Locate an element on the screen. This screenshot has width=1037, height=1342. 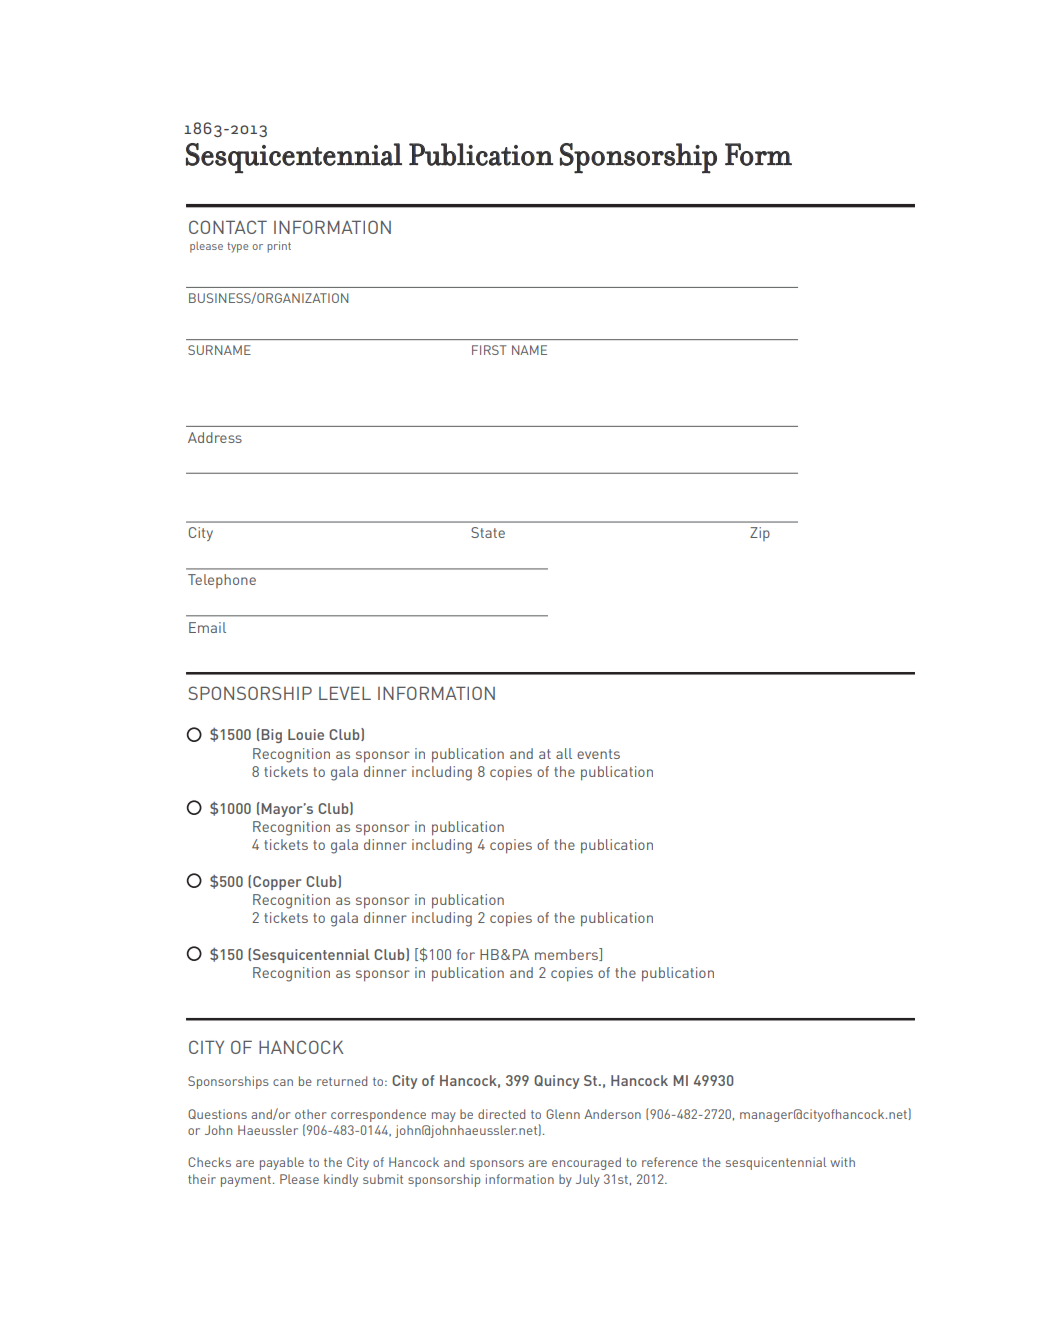
Big is located at coordinates (271, 736).
